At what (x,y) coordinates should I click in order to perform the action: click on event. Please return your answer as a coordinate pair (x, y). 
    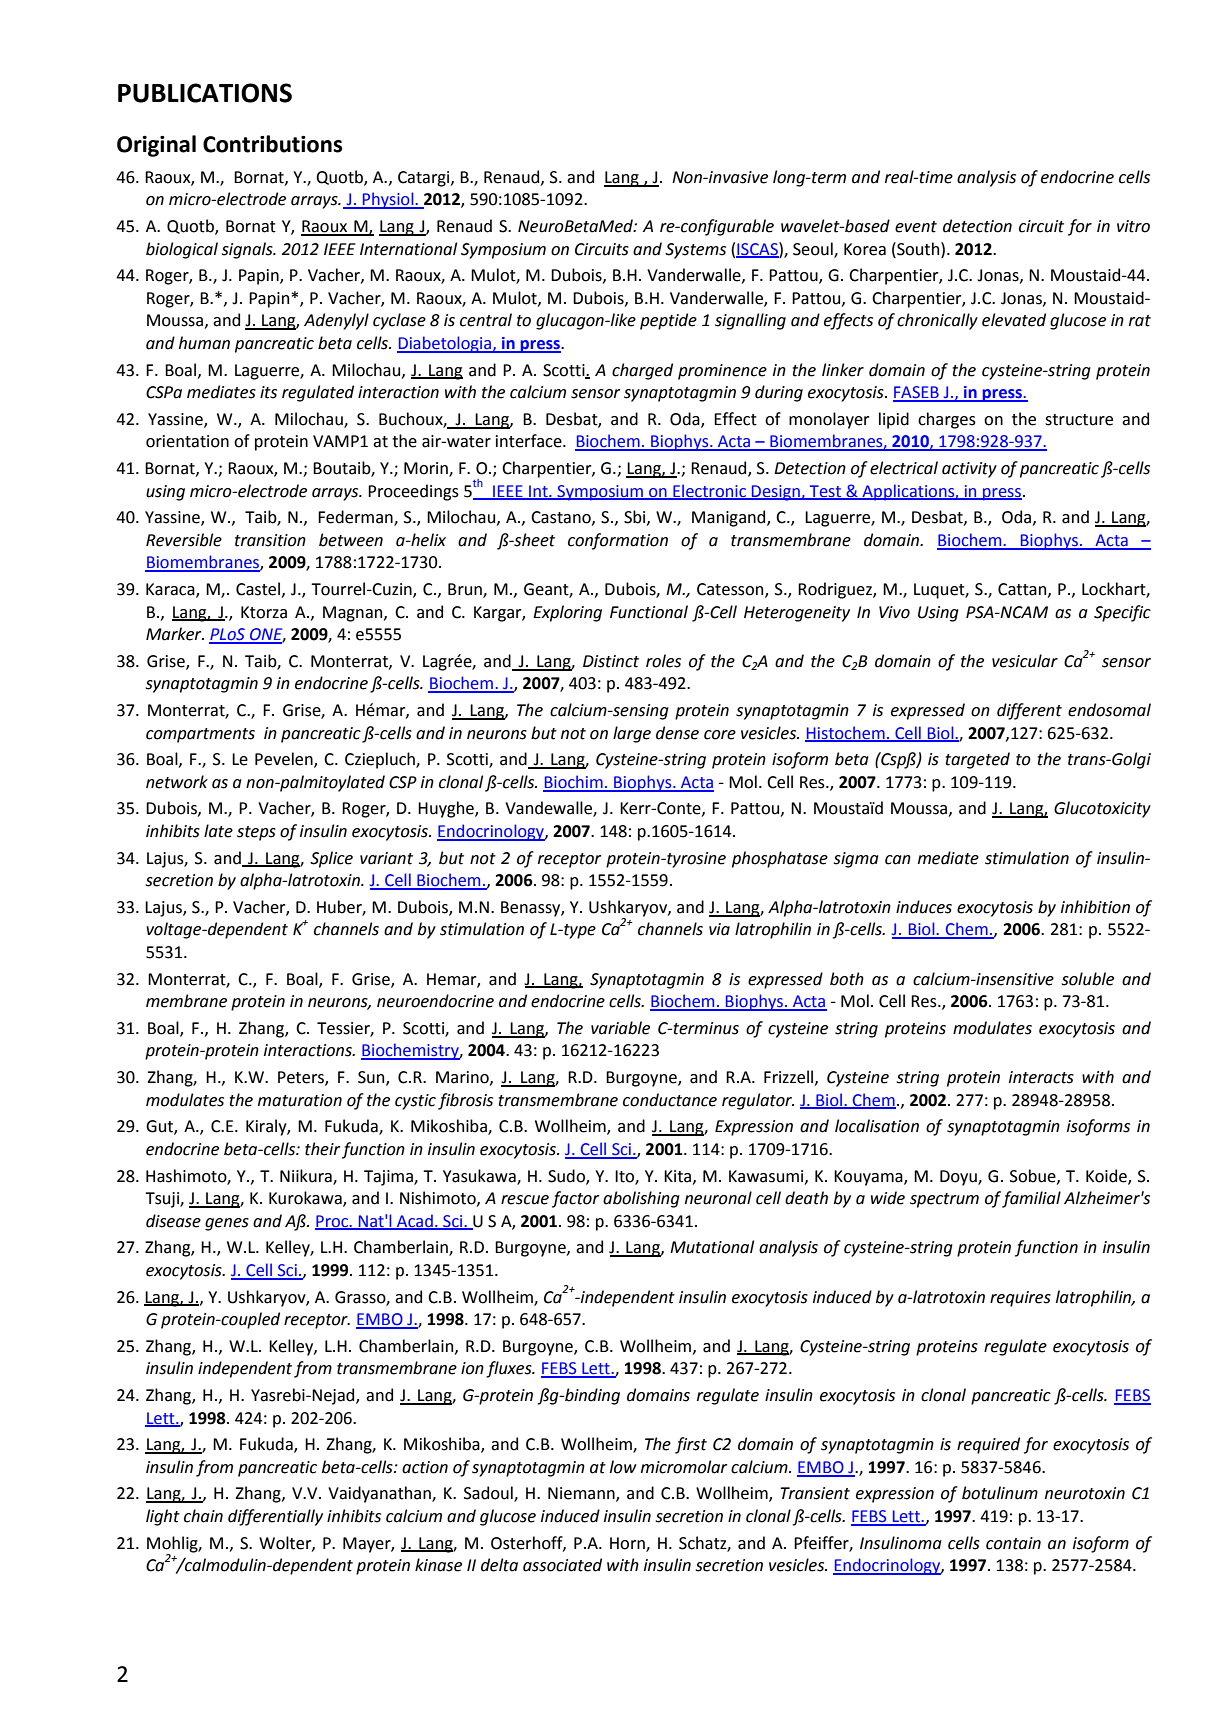
    Looking at the image, I should click on (916, 227).
